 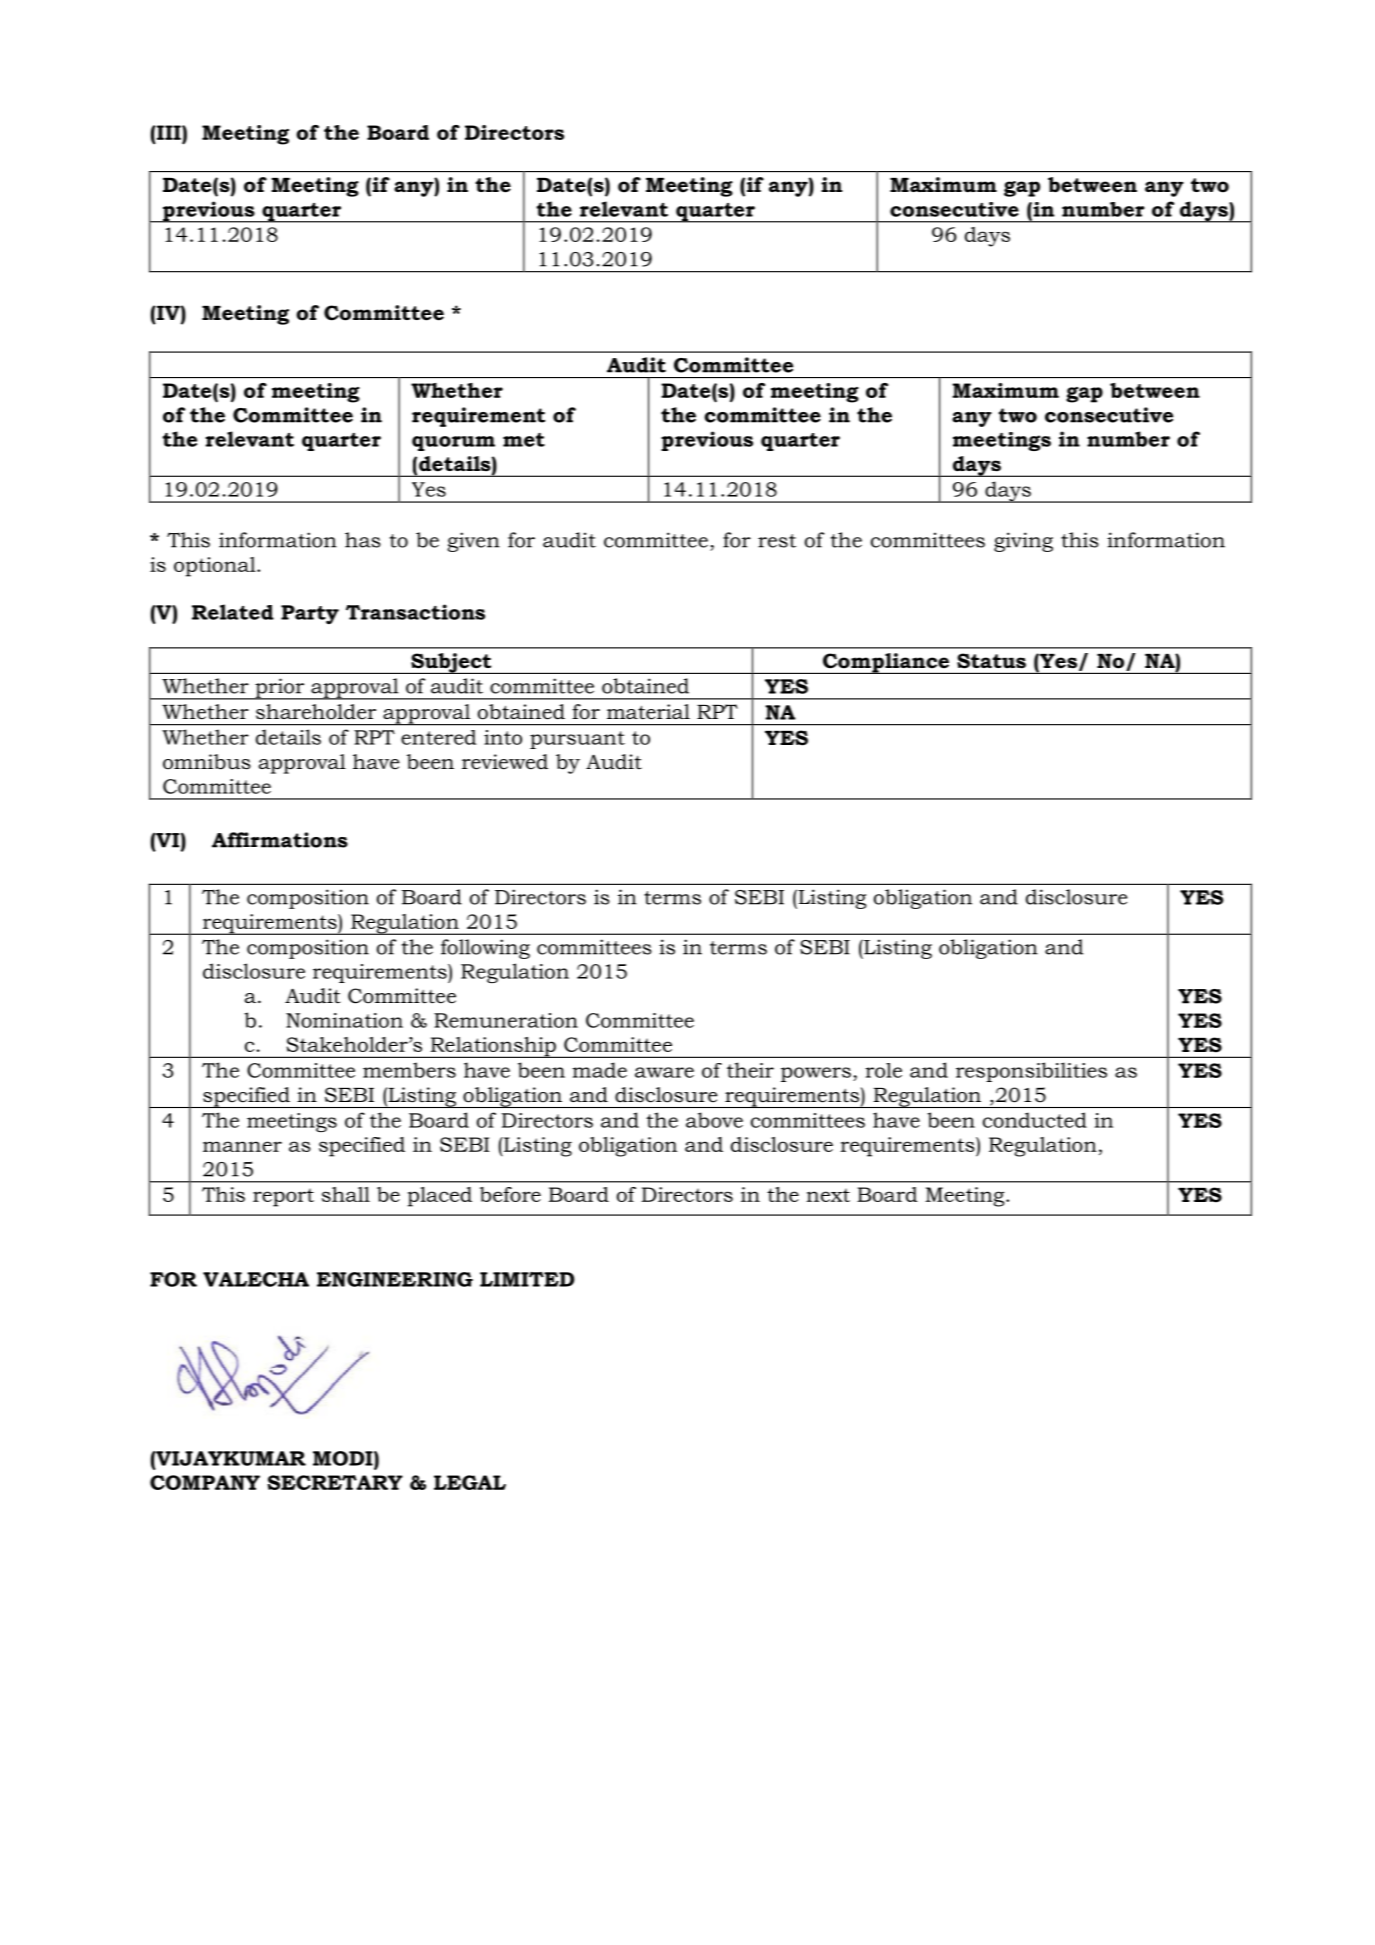 I want to click on rest, so click(x=777, y=541).
